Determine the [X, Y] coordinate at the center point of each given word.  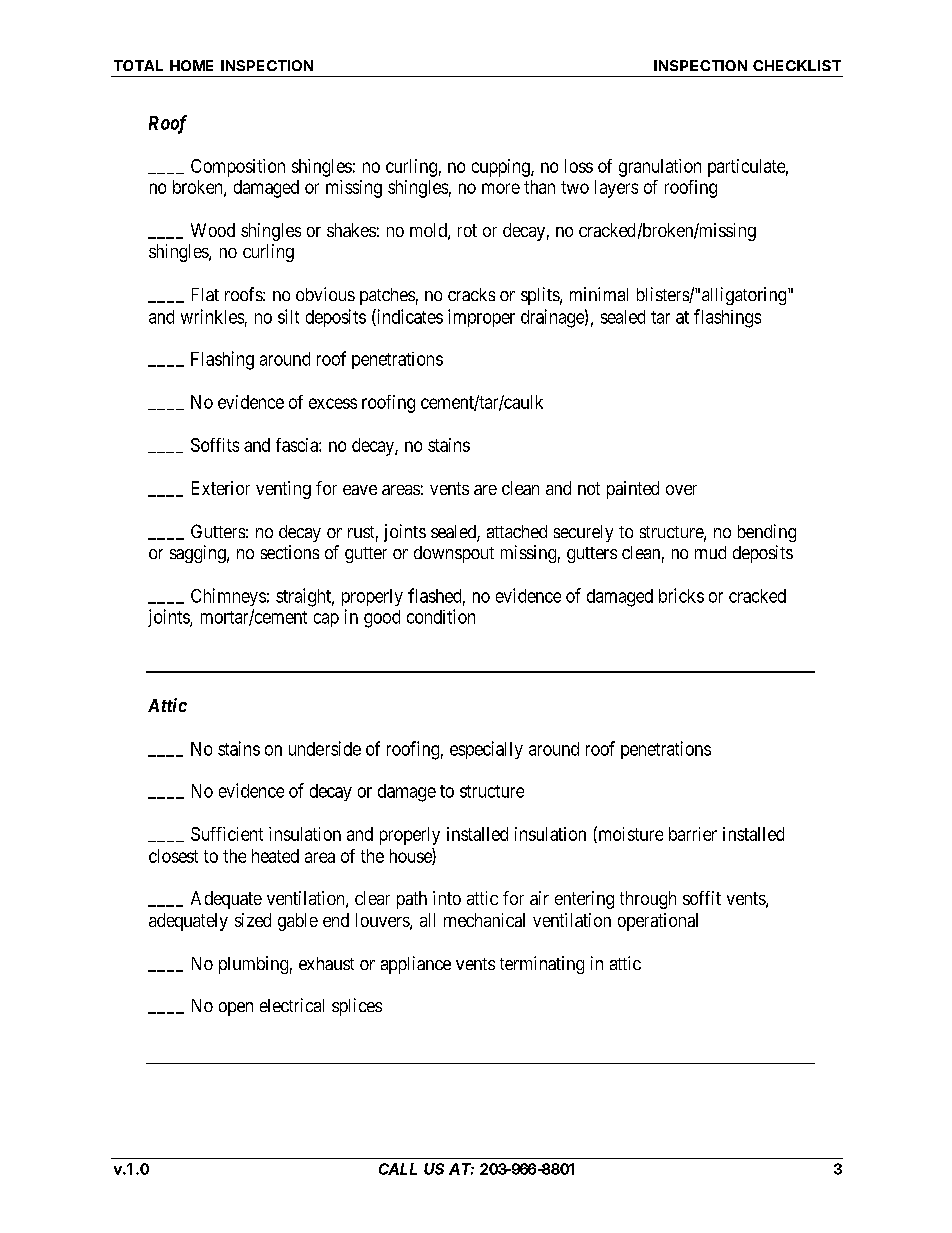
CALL [398, 1169]
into [447, 898]
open [236, 1009]
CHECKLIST [797, 65]
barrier [693, 834]
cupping [502, 168]
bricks [681, 595]
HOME [191, 65]
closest [173, 856]
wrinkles [212, 316]
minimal [599, 294]
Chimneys [228, 597]
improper [481, 318]
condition [441, 616]
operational [658, 922]
